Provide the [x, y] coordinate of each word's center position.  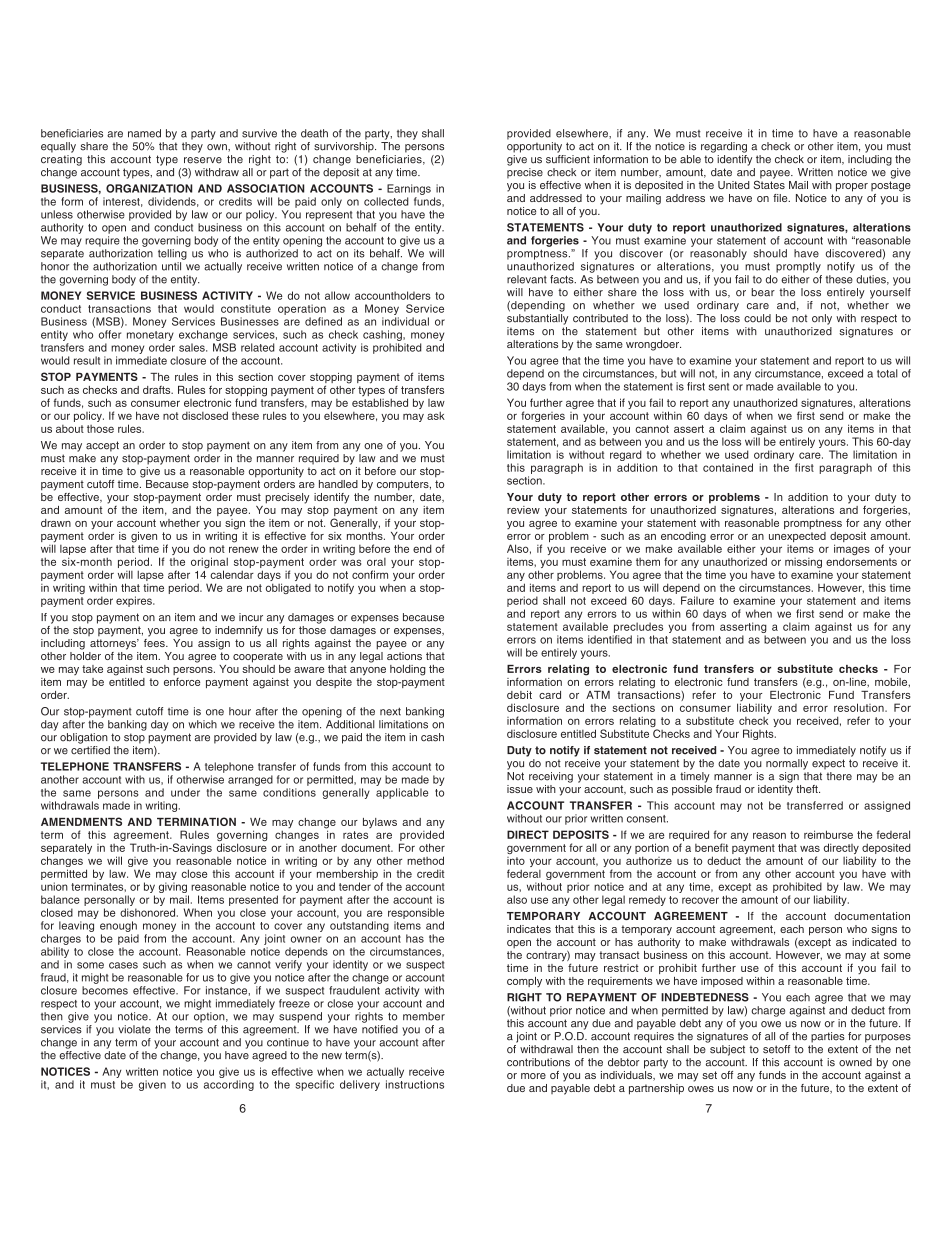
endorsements [861, 561]
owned [855, 1062]
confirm [370, 574]
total [887, 373]
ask [436, 415]
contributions [538, 1062]
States [769, 183]
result [87, 360]
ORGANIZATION [149, 188]
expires [135, 601]
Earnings [409, 189]
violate [134, 1029]
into [516, 861]
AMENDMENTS [81, 821]
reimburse [828, 834]
